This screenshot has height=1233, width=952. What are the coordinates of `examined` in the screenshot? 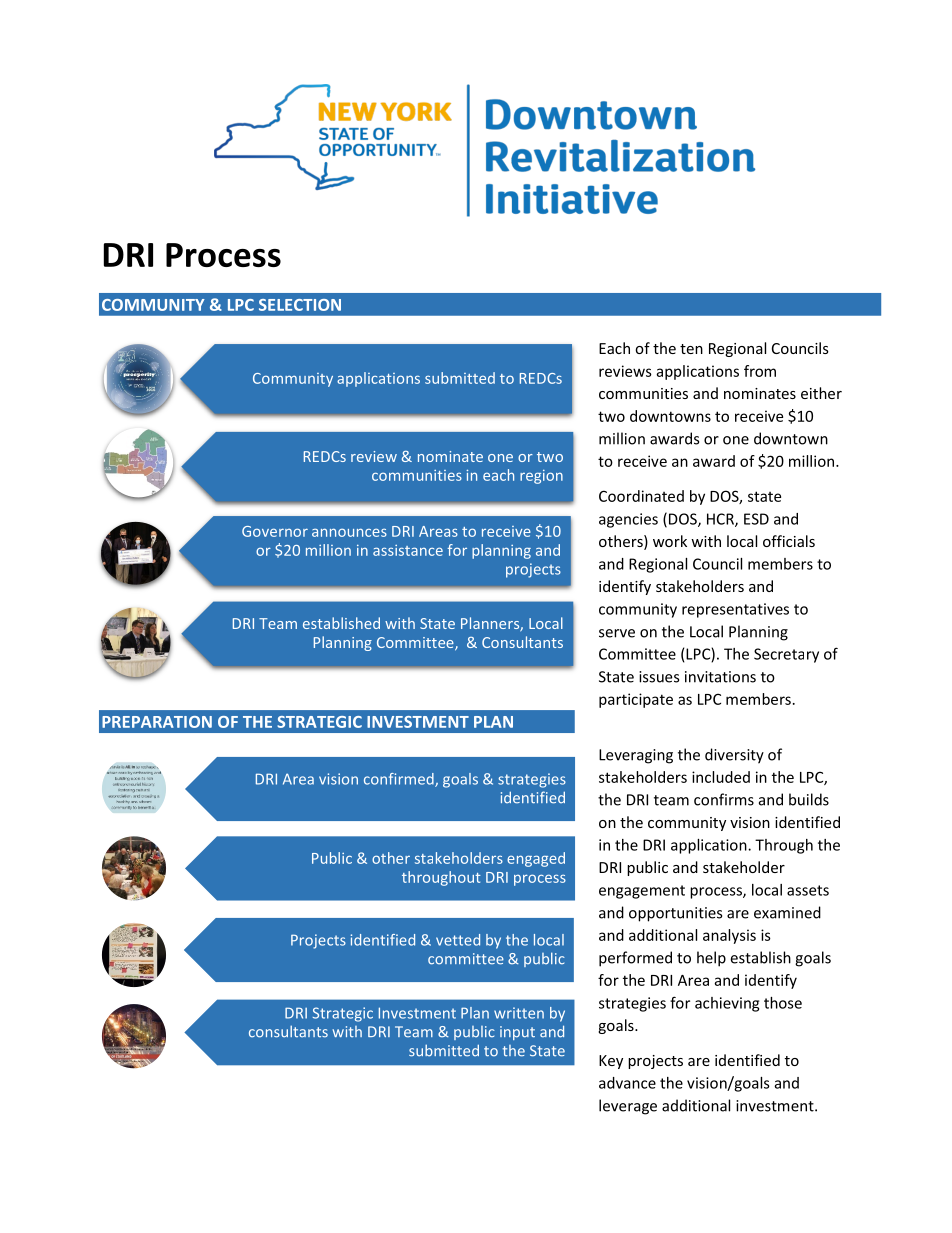 It's located at (787, 912).
